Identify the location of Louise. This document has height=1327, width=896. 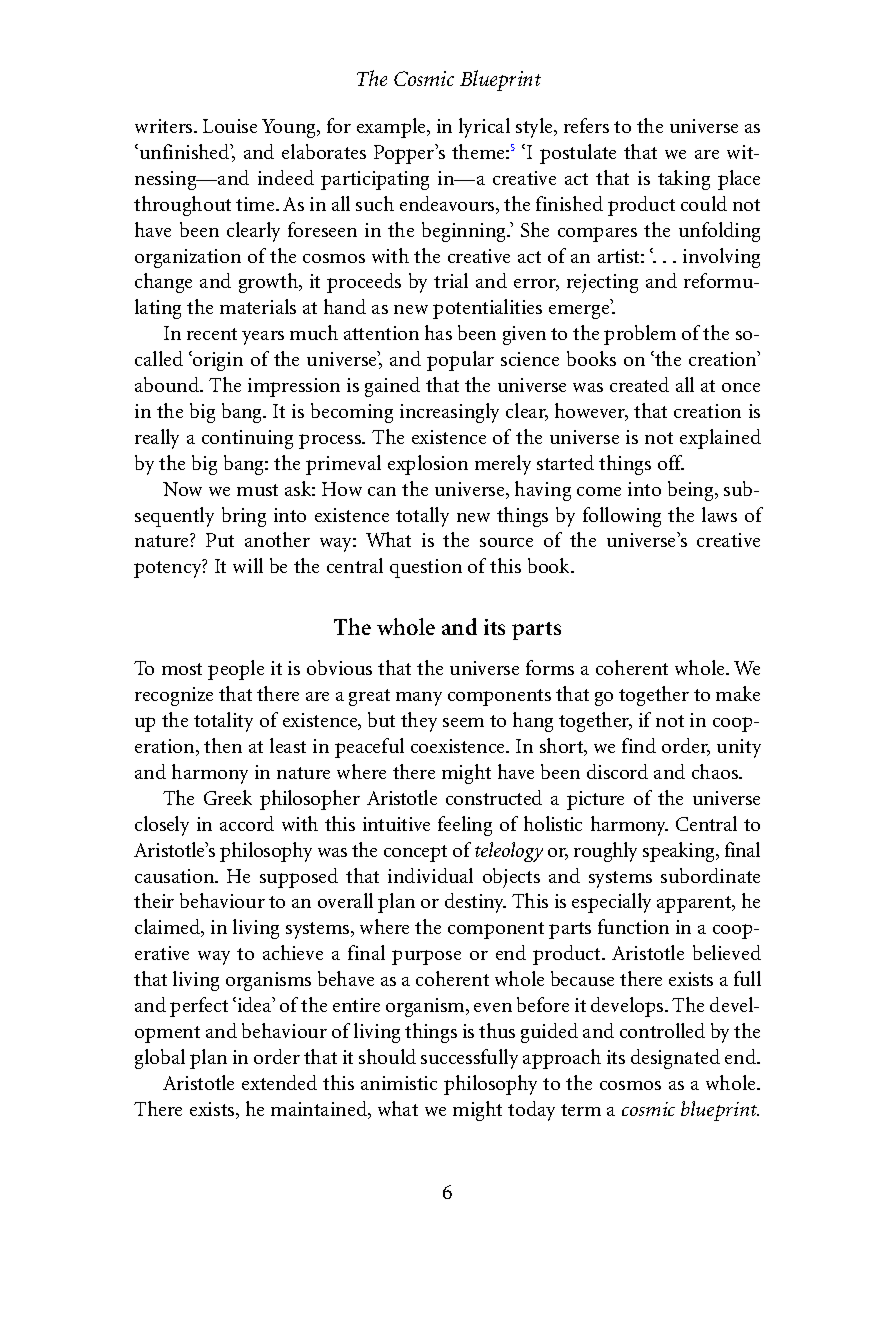
(230, 126).
